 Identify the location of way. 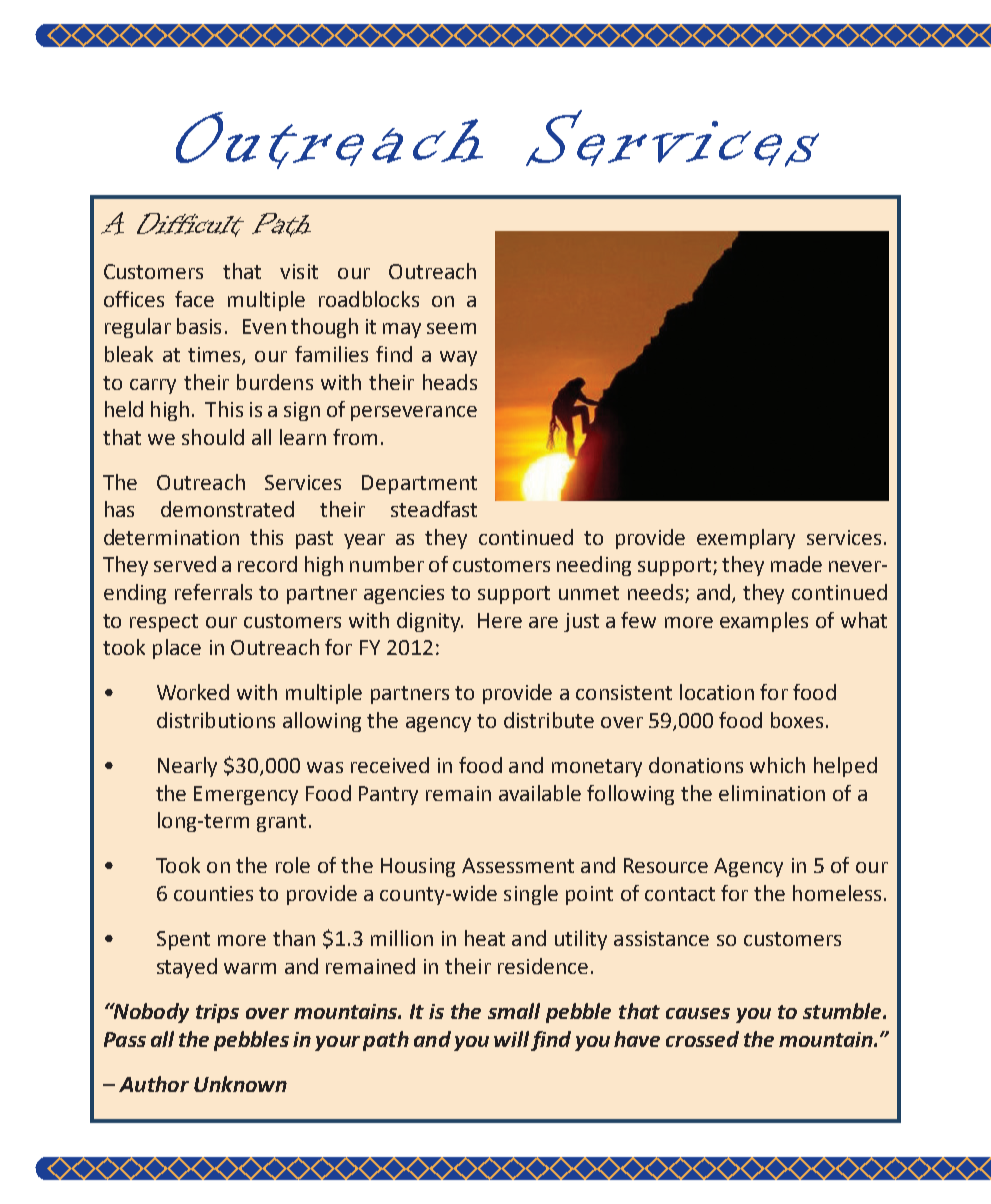
(458, 358).
